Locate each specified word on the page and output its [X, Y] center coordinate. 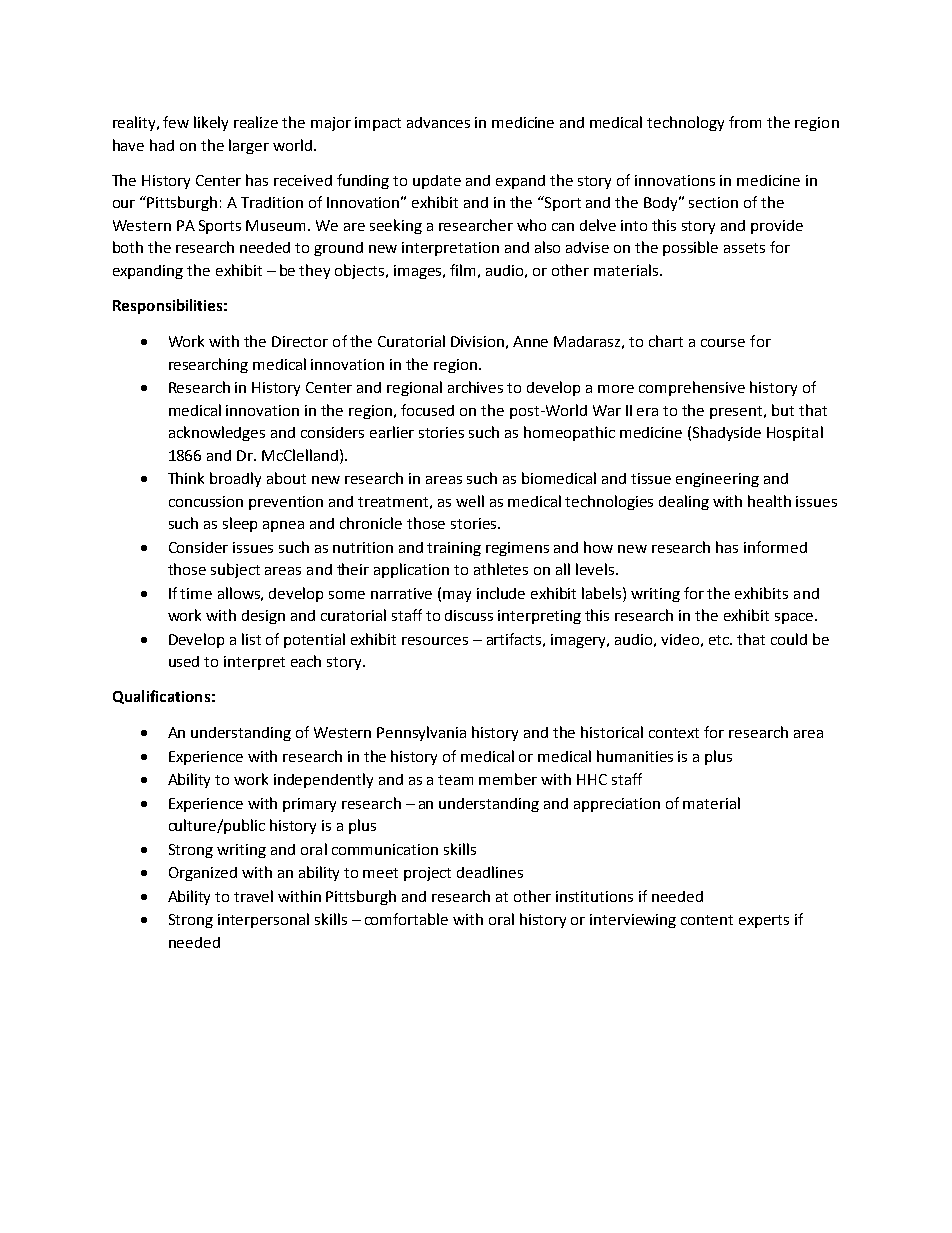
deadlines [490, 872]
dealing [684, 502]
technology [685, 123]
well [470, 501]
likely [211, 123]
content [707, 920]
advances [438, 122]
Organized [203, 874]
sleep [240, 524]
